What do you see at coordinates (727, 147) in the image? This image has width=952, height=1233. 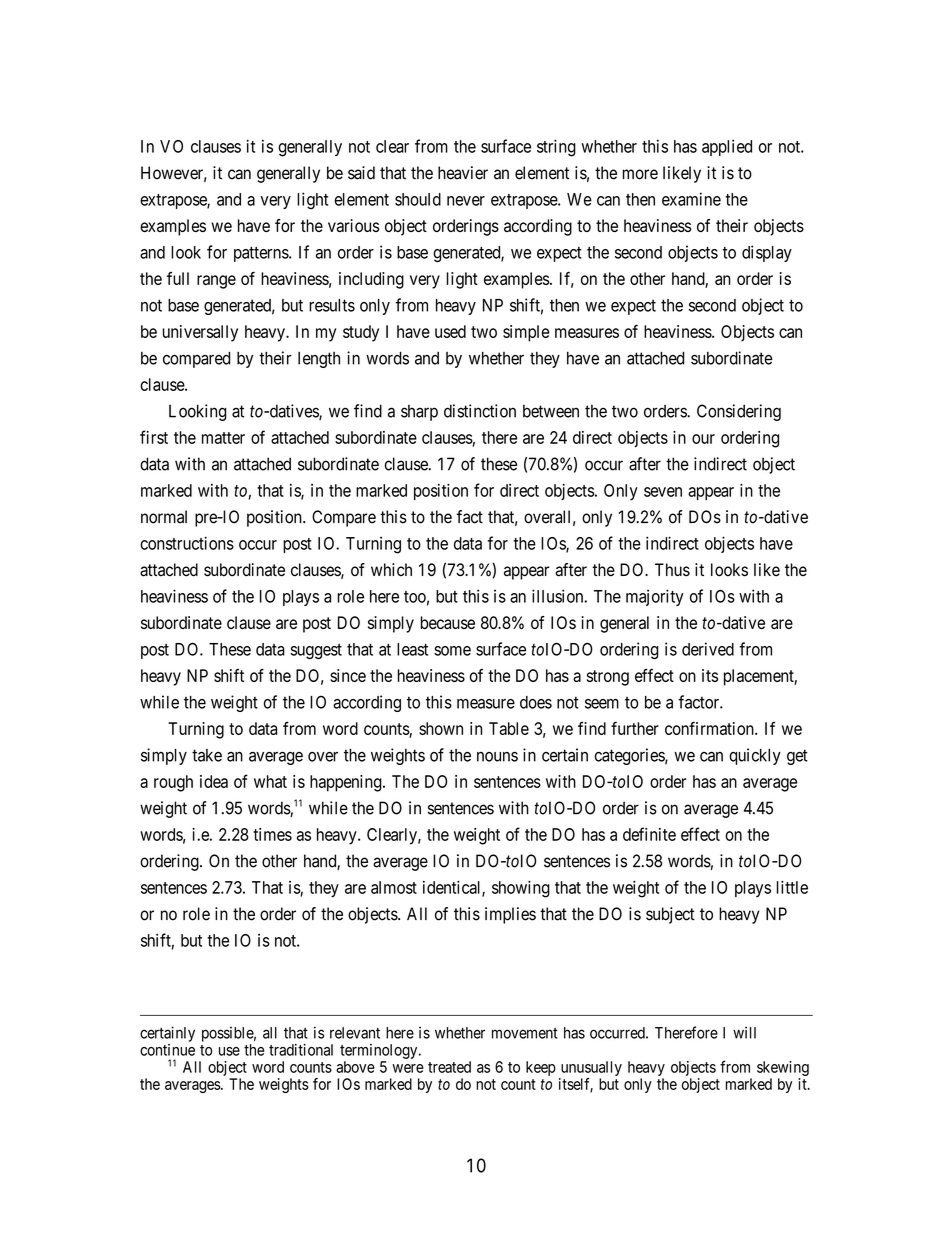 I see `applied` at bounding box center [727, 147].
